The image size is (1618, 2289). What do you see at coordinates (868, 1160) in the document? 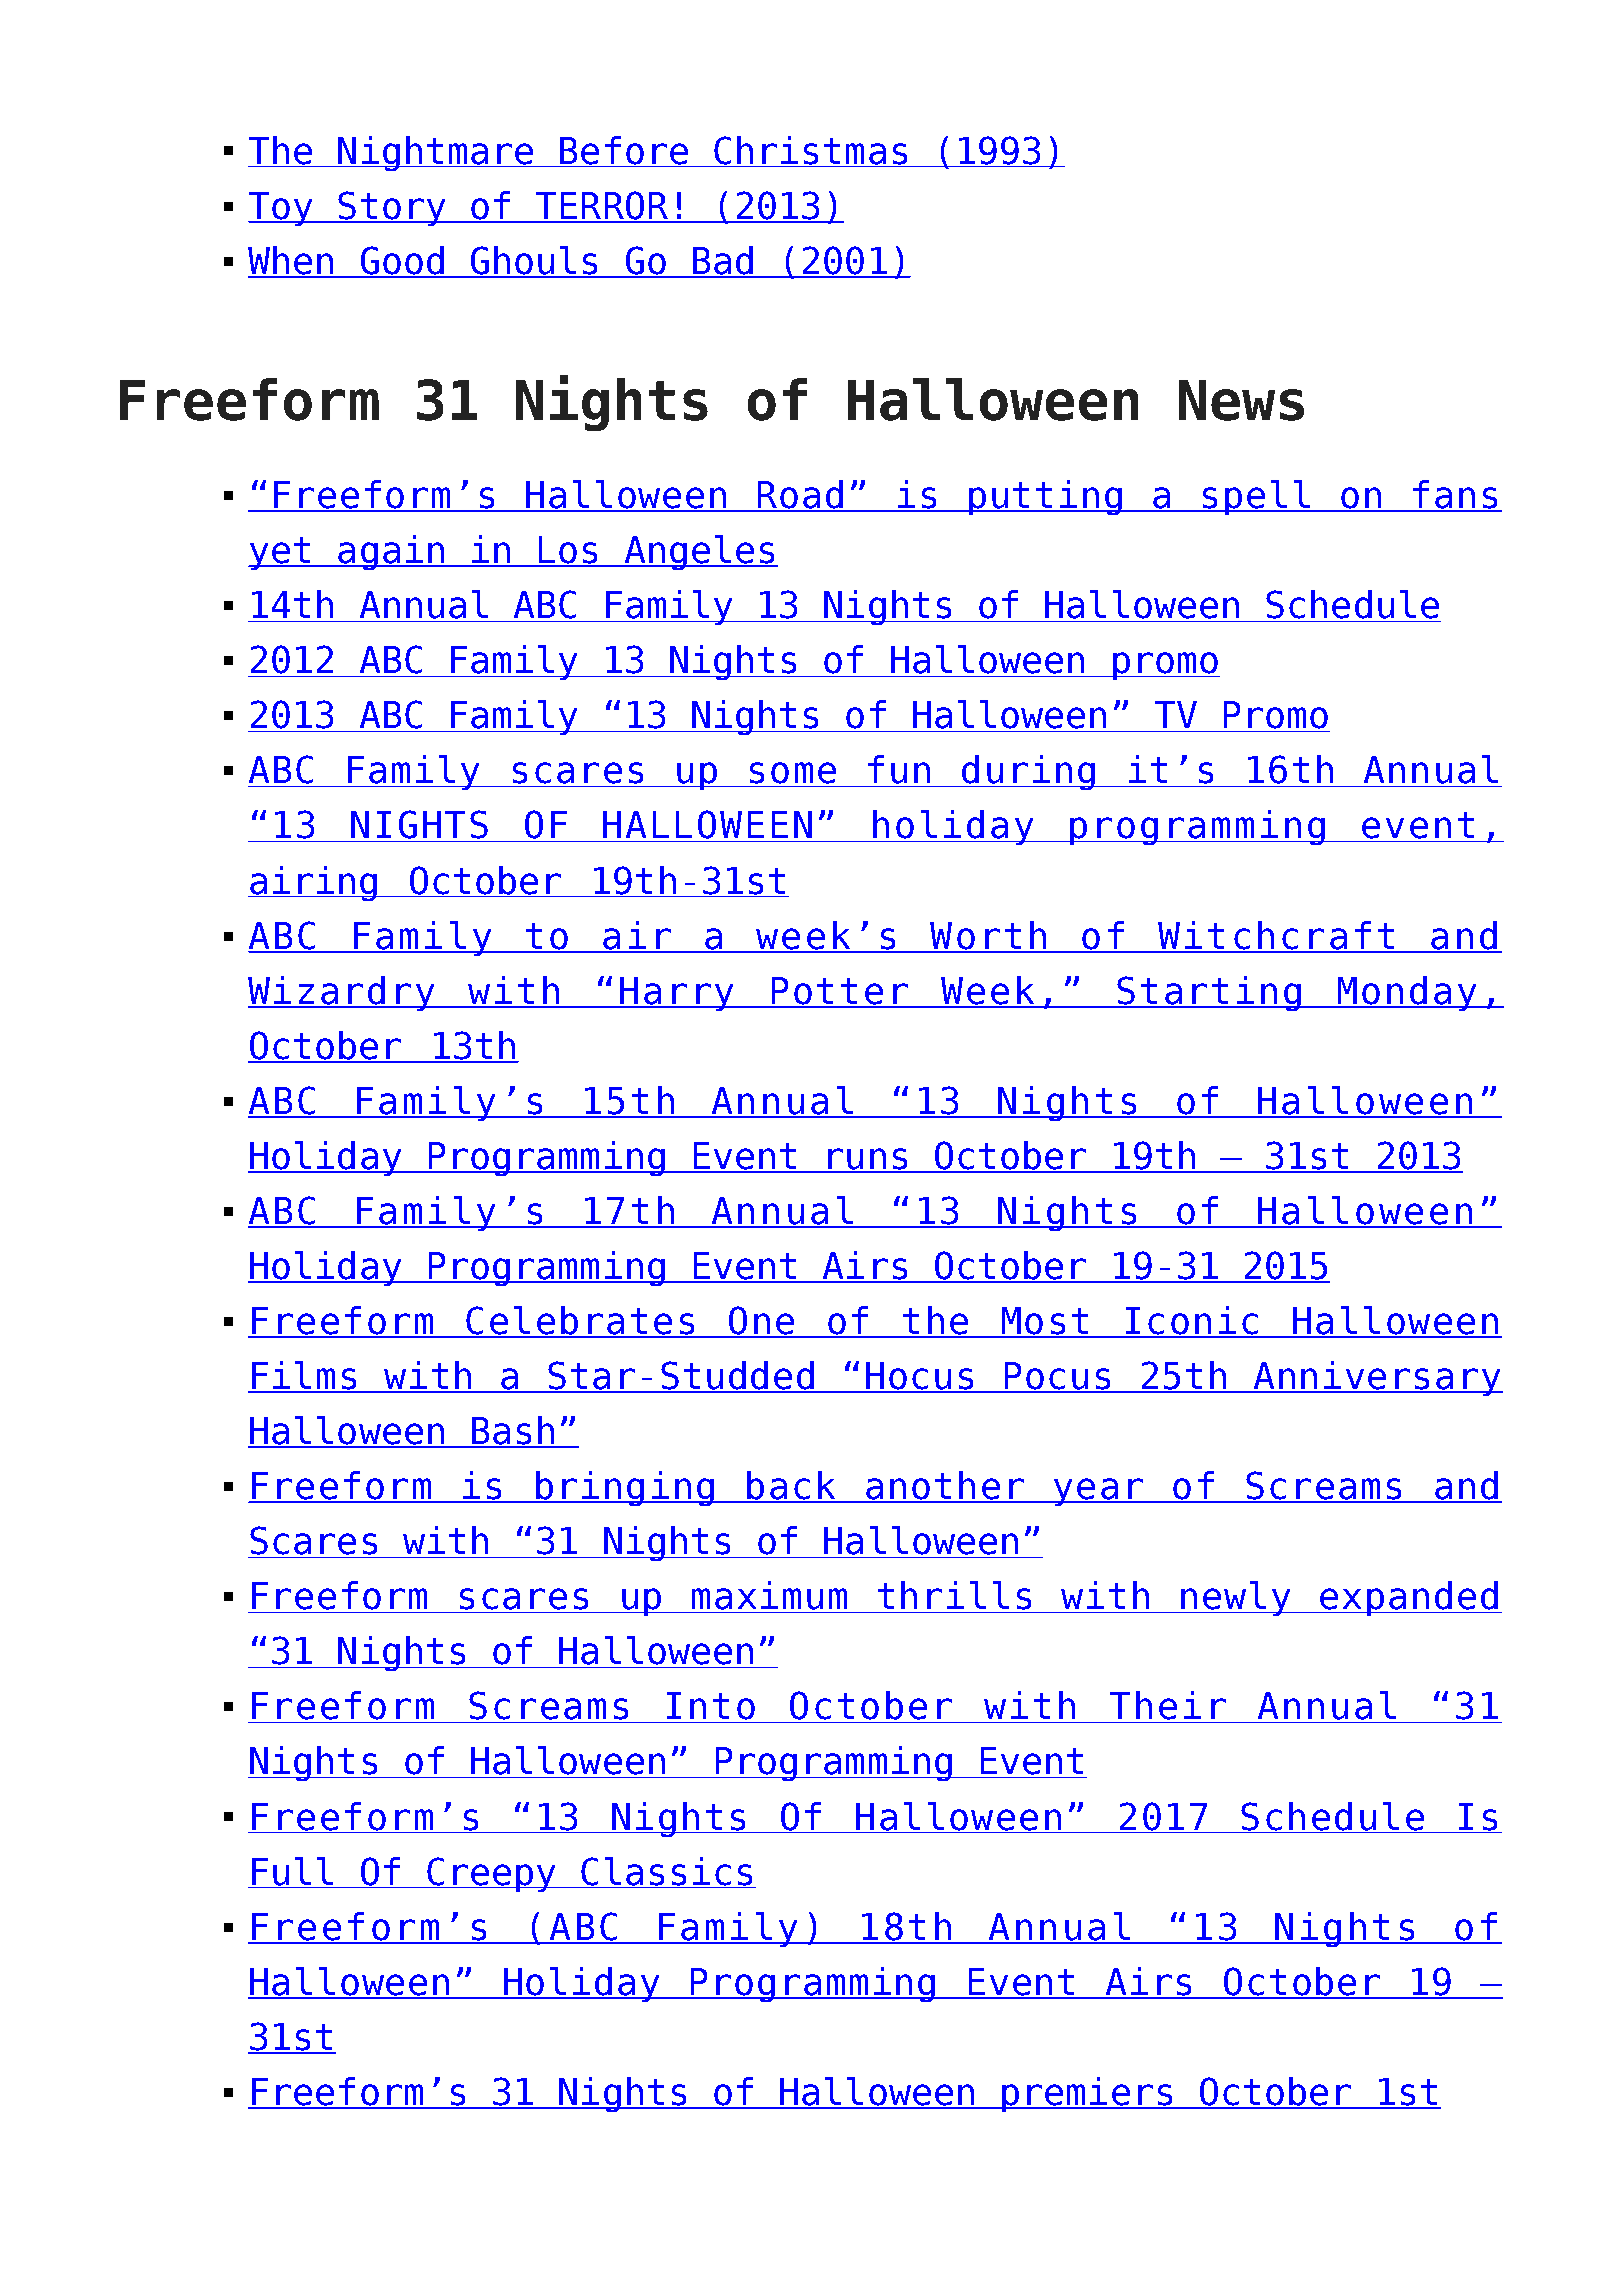
I see `runs` at bounding box center [868, 1160].
